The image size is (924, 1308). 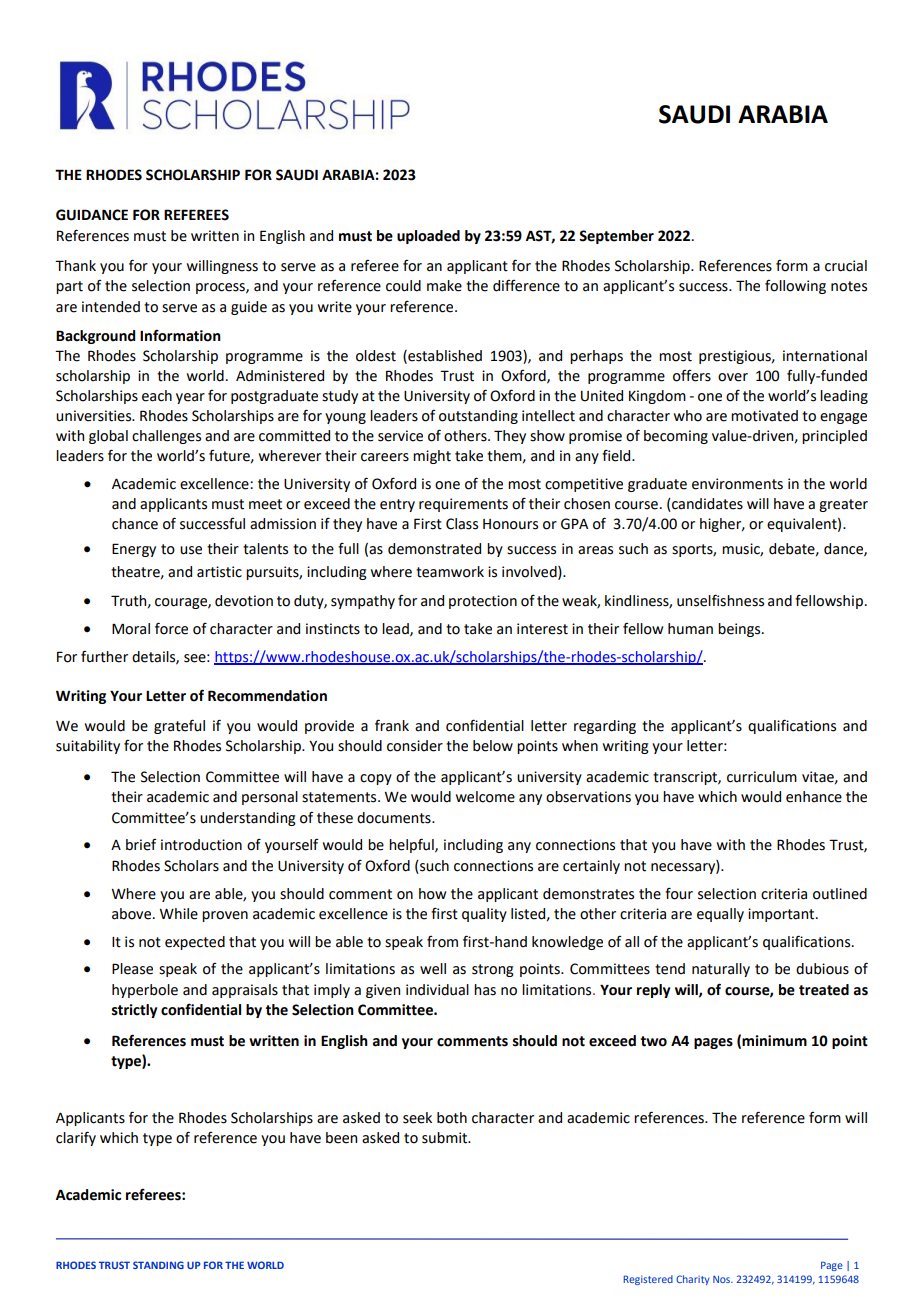 What do you see at coordinates (171, 628) in the screenshot?
I see `force` at bounding box center [171, 628].
